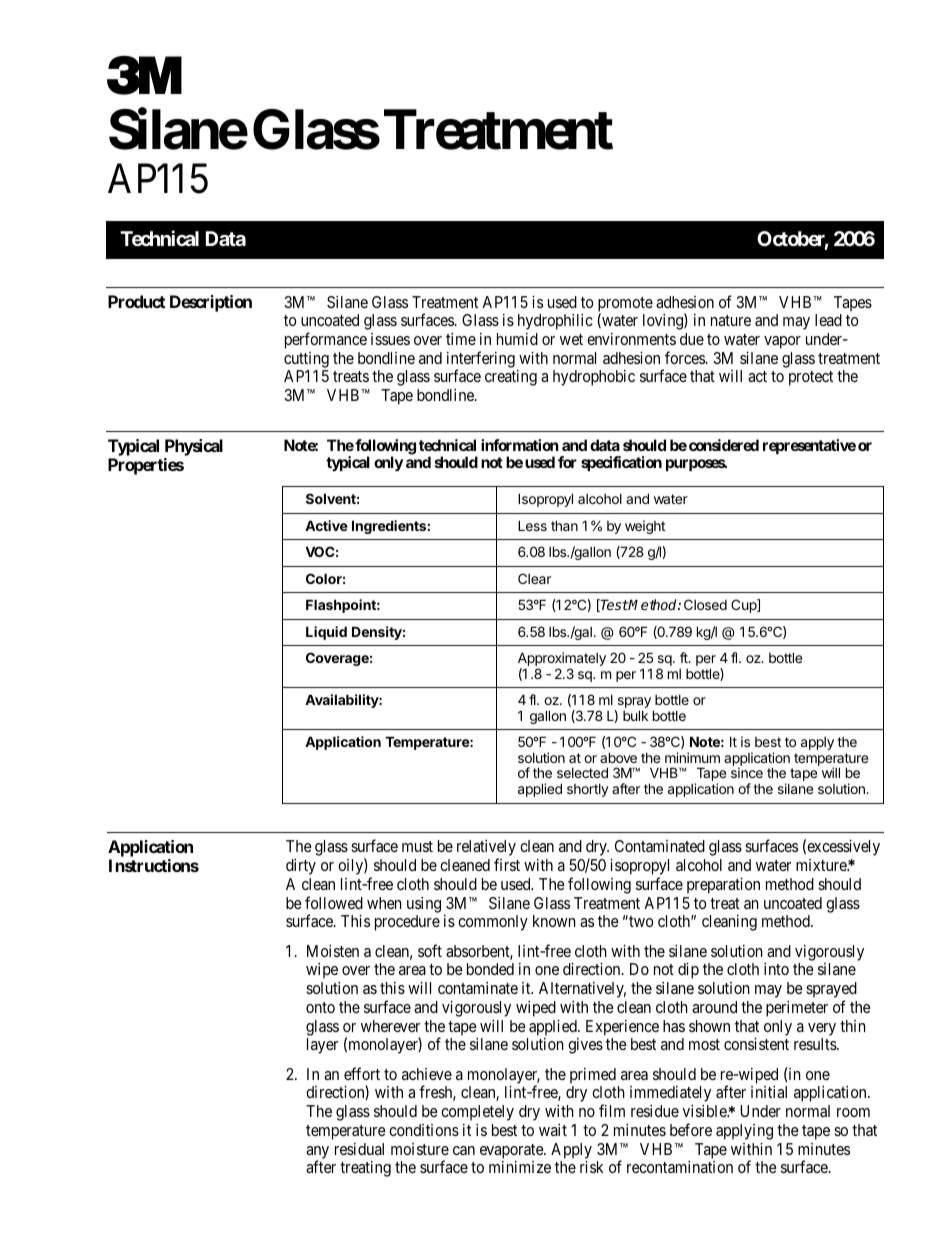 This screenshot has width=952, height=1233. Describe the element at coordinates (301, 867) in the screenshot. I see `dirty` at that location.
